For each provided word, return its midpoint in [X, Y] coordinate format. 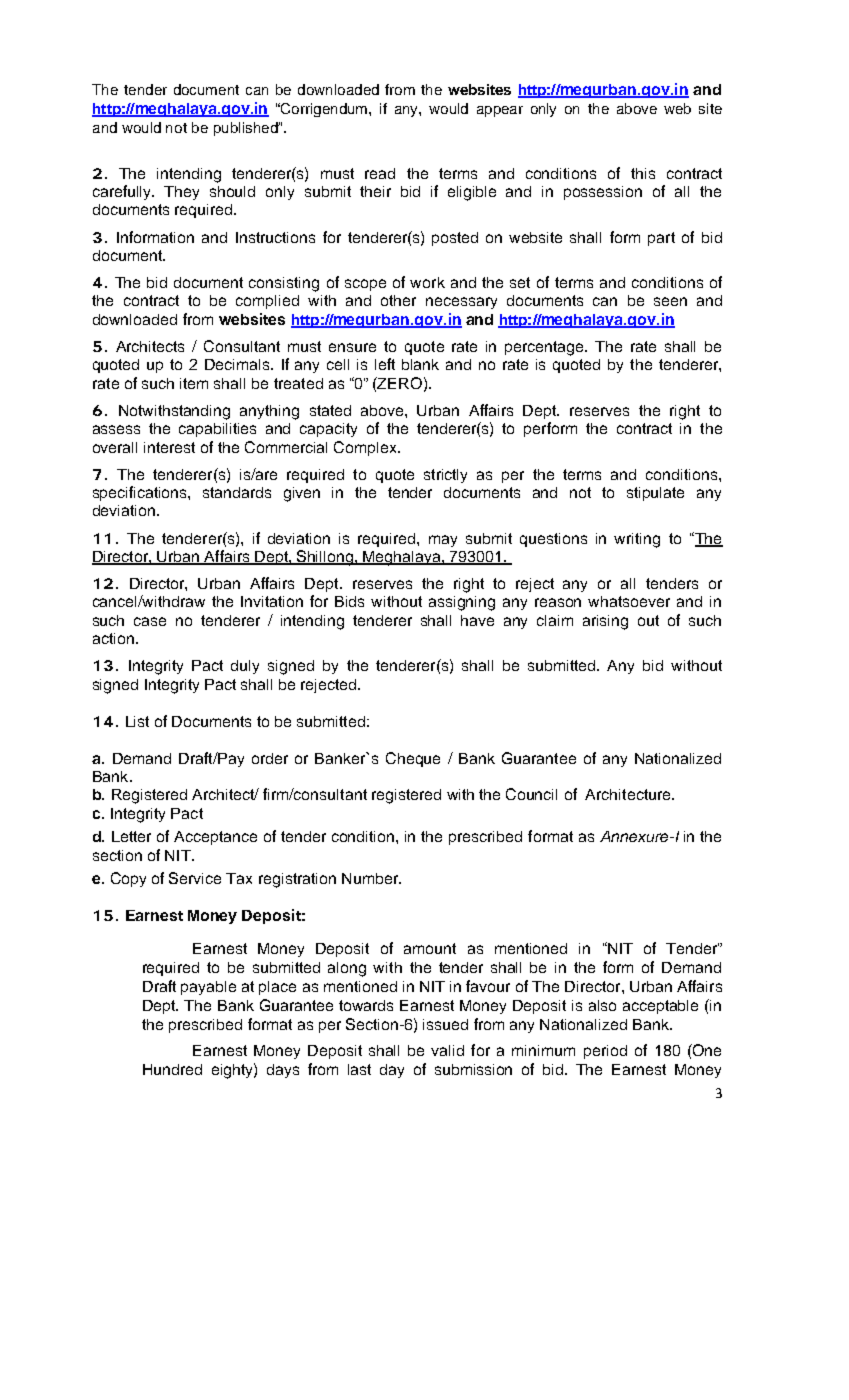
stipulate [655, 494]
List [137, 721]
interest [169, 447]
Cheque [413, 759]
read [380, 173]
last [359, 1069]
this [643, 173]
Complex [366, 448]
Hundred [172, 1069]
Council [531, 794]
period [605, 1052]
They [181, 193]
